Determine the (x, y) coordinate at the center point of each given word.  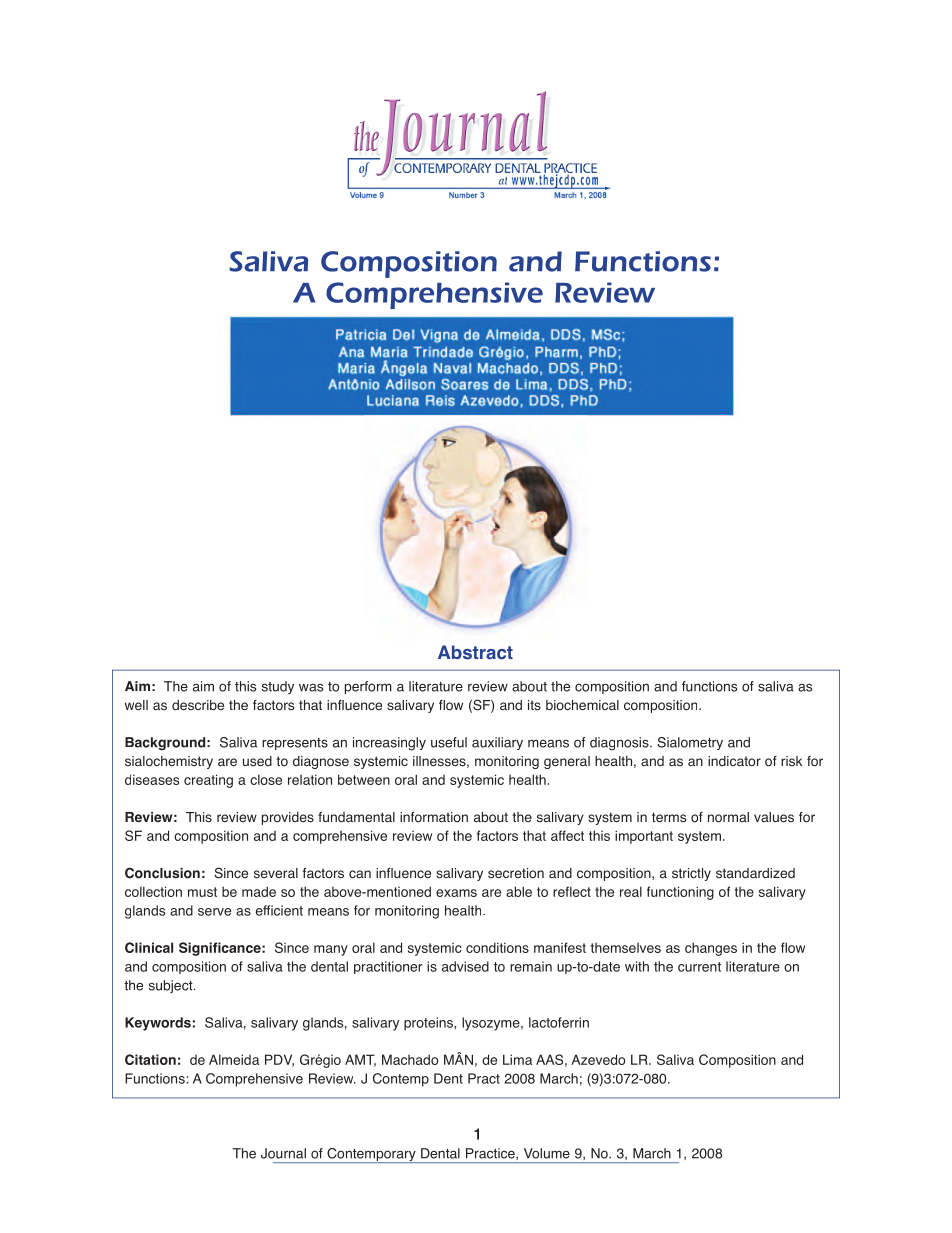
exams (456, 893)
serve (214, 912)
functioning (680, 893)
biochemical (582, 705)
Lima (517, 1059)
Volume (547, 1153)
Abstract (475, 652)
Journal (283, 1153)
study (278, 687)
